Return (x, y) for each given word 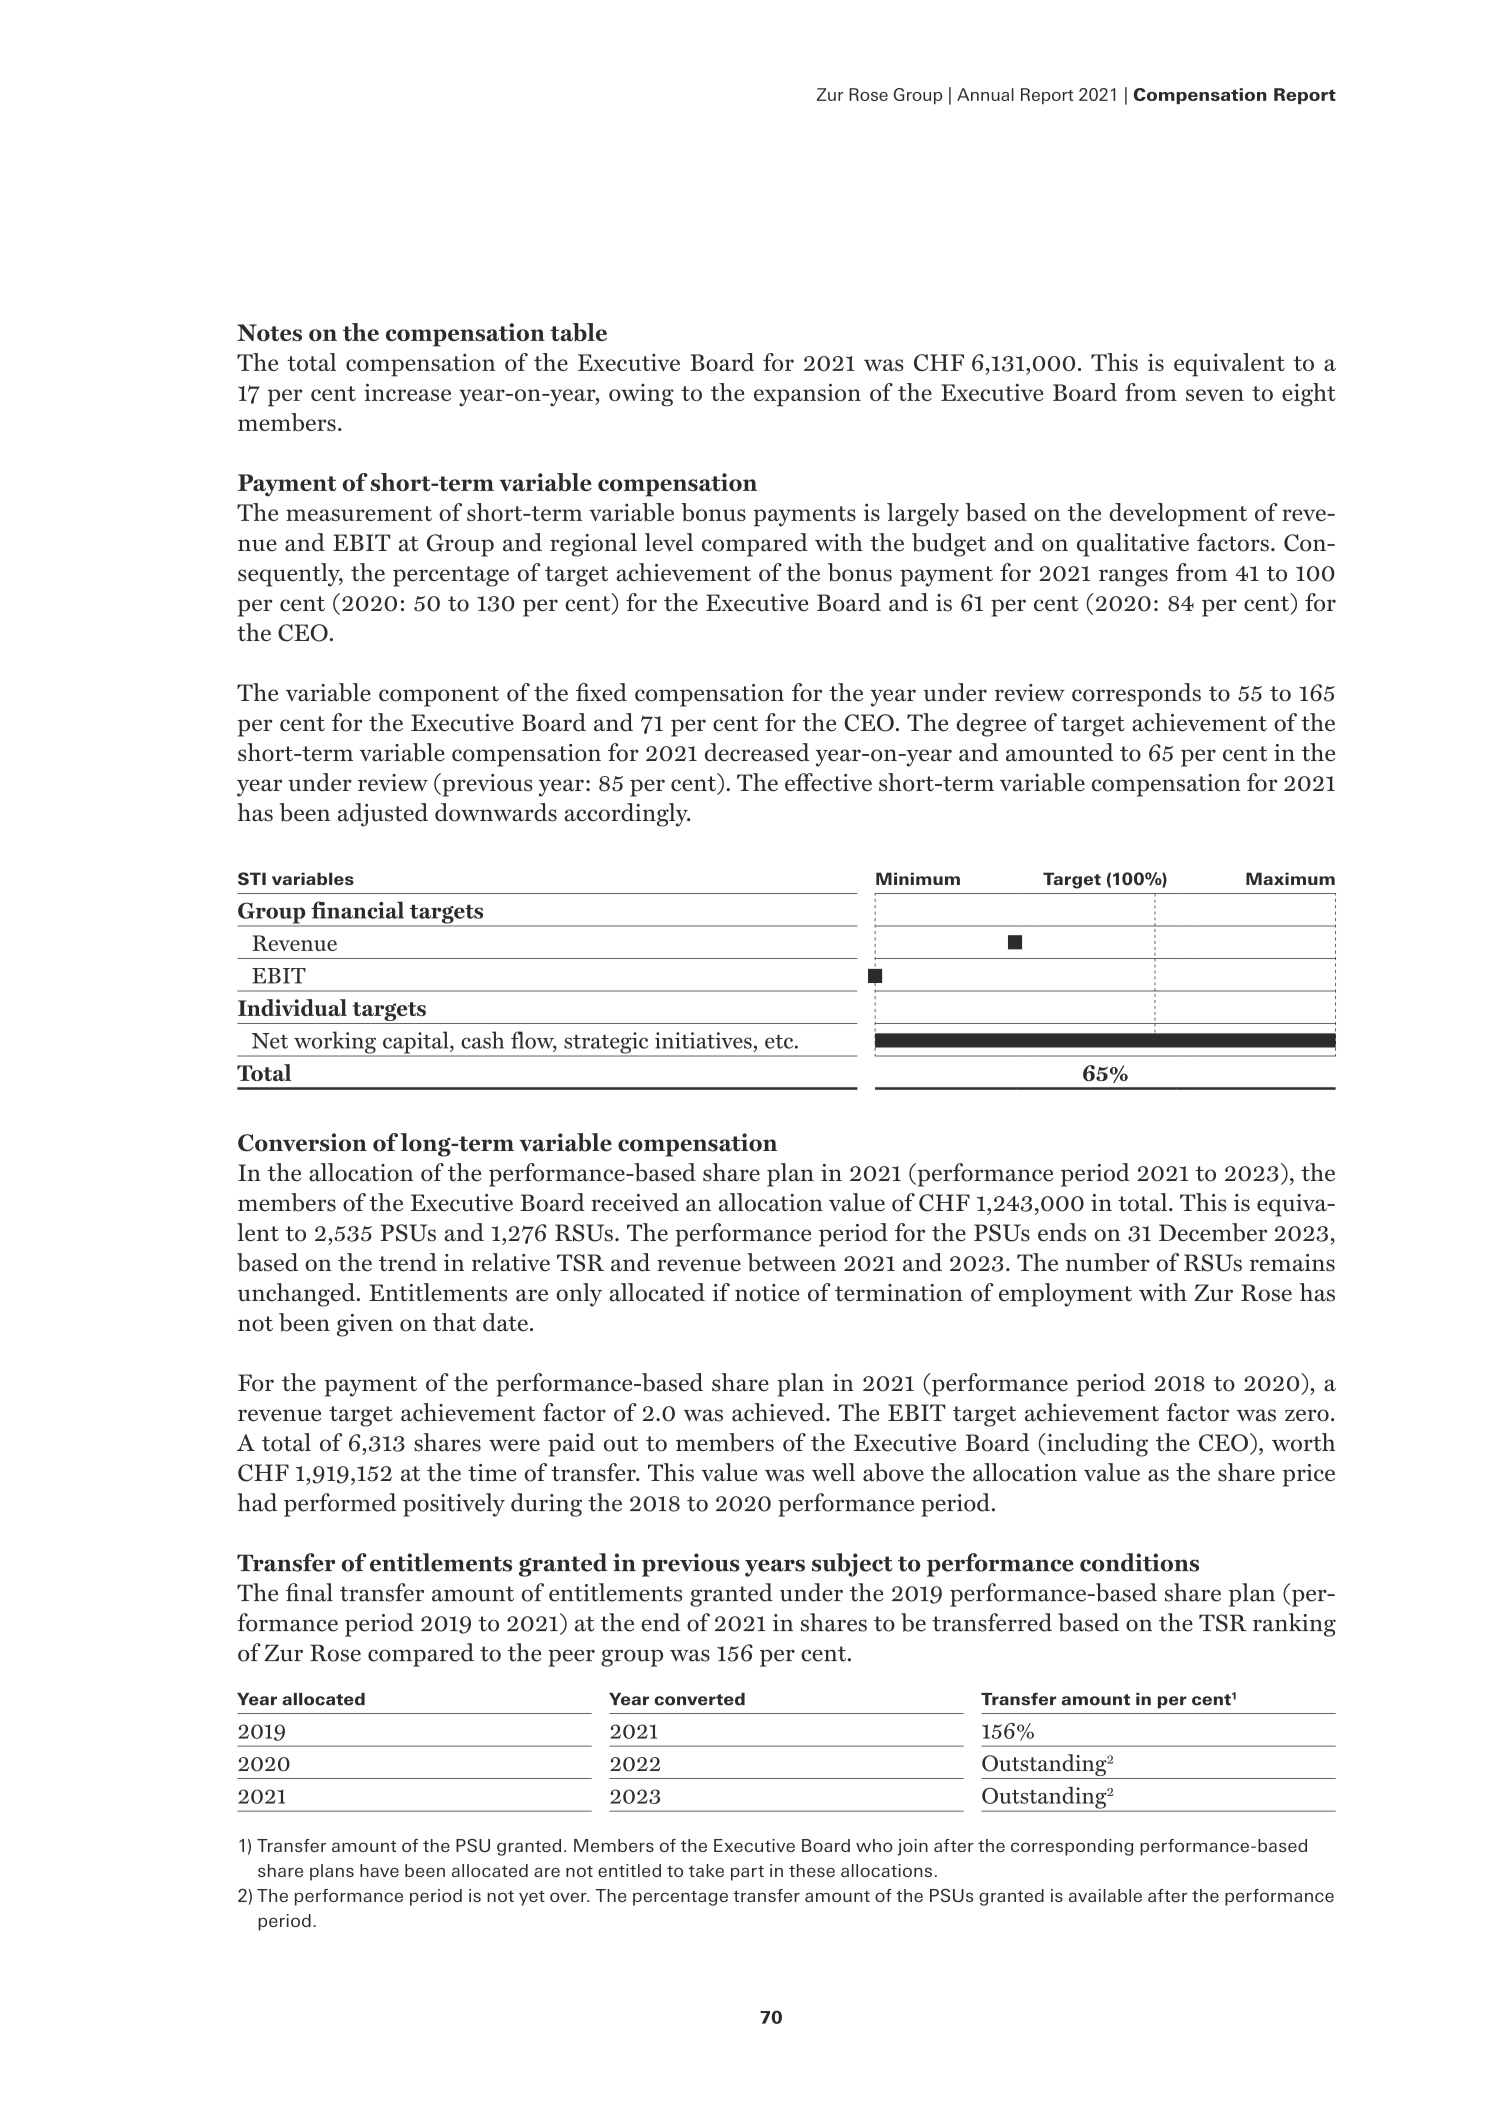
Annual (985, 94)
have (379, 1870)
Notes (269, 332)
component (439, 696)
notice (767, 1293)
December (1213, 1232)
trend (408, 1262)
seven (1215, 395)
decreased (757, 752)
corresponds (1136, 695)
